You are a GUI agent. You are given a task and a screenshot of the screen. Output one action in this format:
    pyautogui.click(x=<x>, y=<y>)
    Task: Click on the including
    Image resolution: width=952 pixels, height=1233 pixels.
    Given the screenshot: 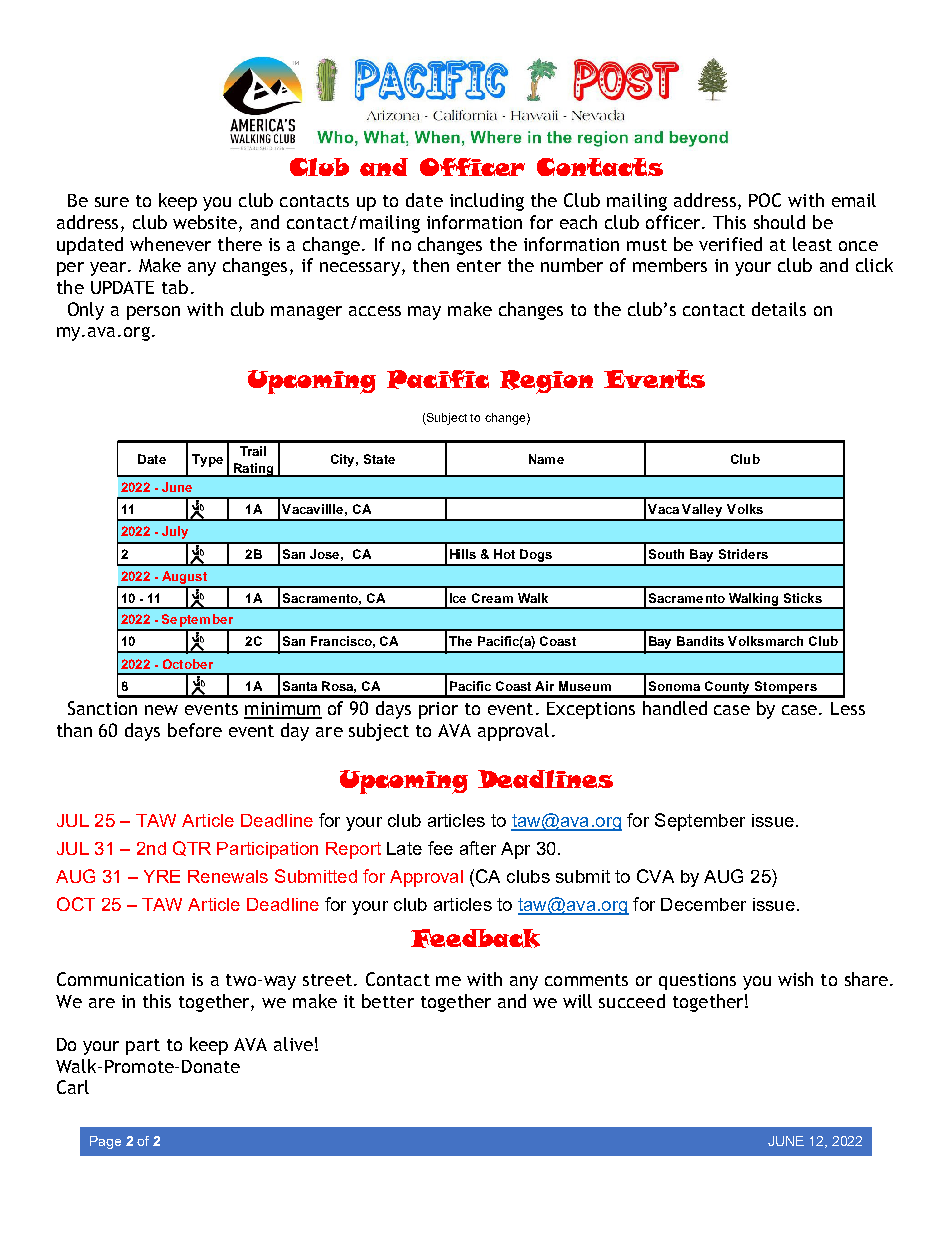 What is the action you would take?
    pyautogui.click(x=487, y=202)
